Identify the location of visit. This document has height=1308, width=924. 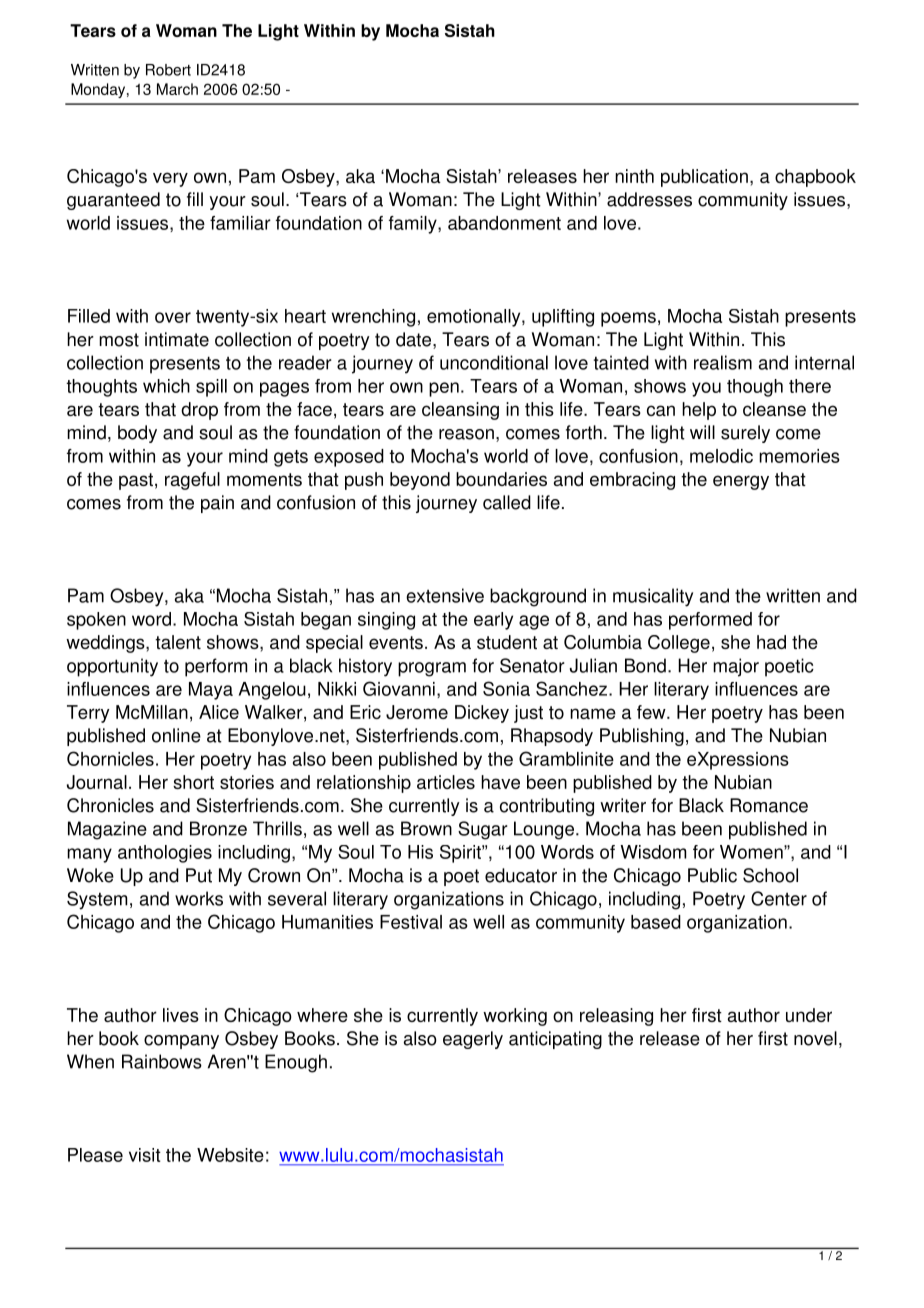
(145, 1155).
